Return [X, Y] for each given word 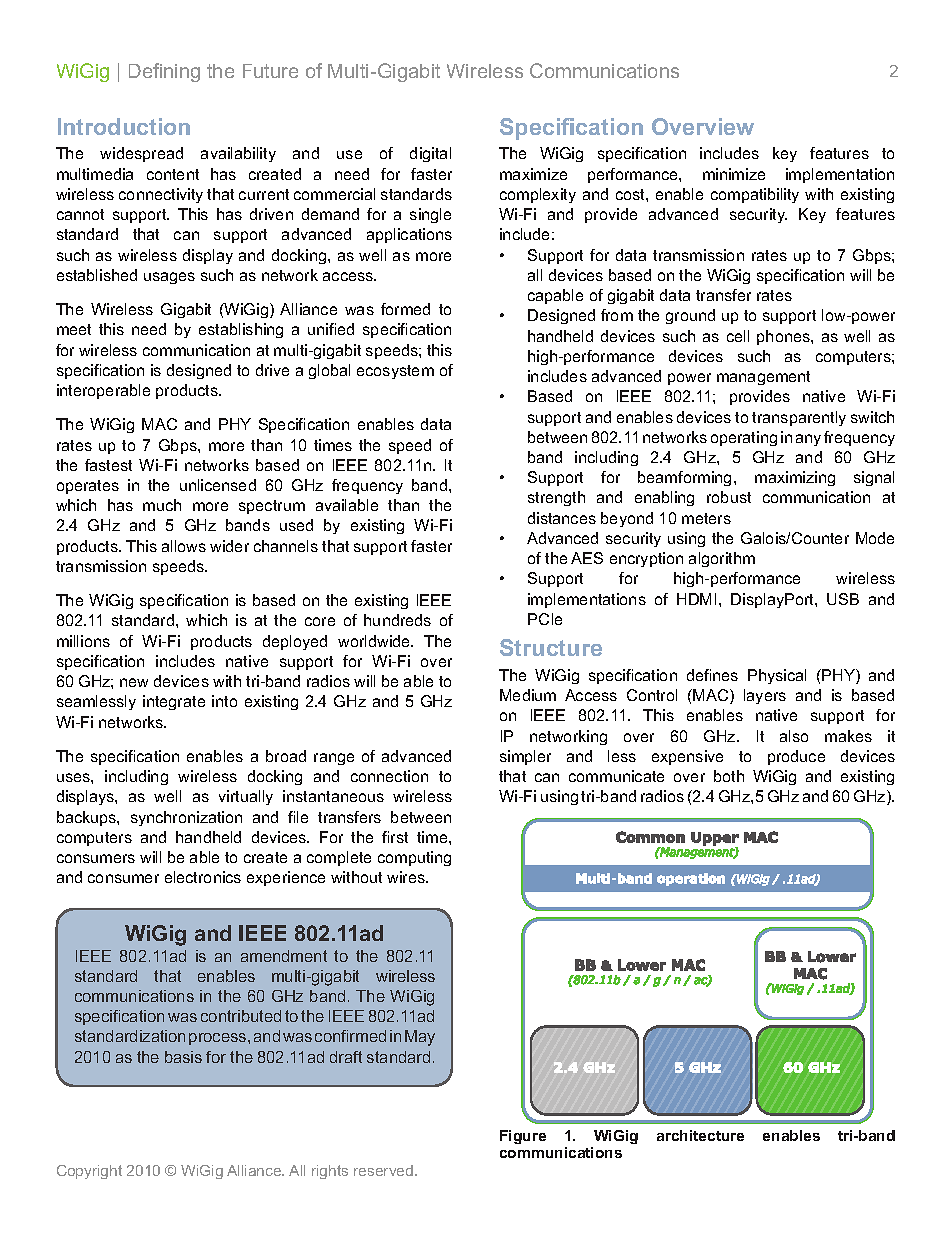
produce [796, 757]
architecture [700, 1135]
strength [556, 498]
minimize [734, 174]
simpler [525, 757]
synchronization [186, 818]
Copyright [89, 1172]
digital [430, 154]
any [808, 440]
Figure [523, 1137]
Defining [164, 72]
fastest [108, 465]
